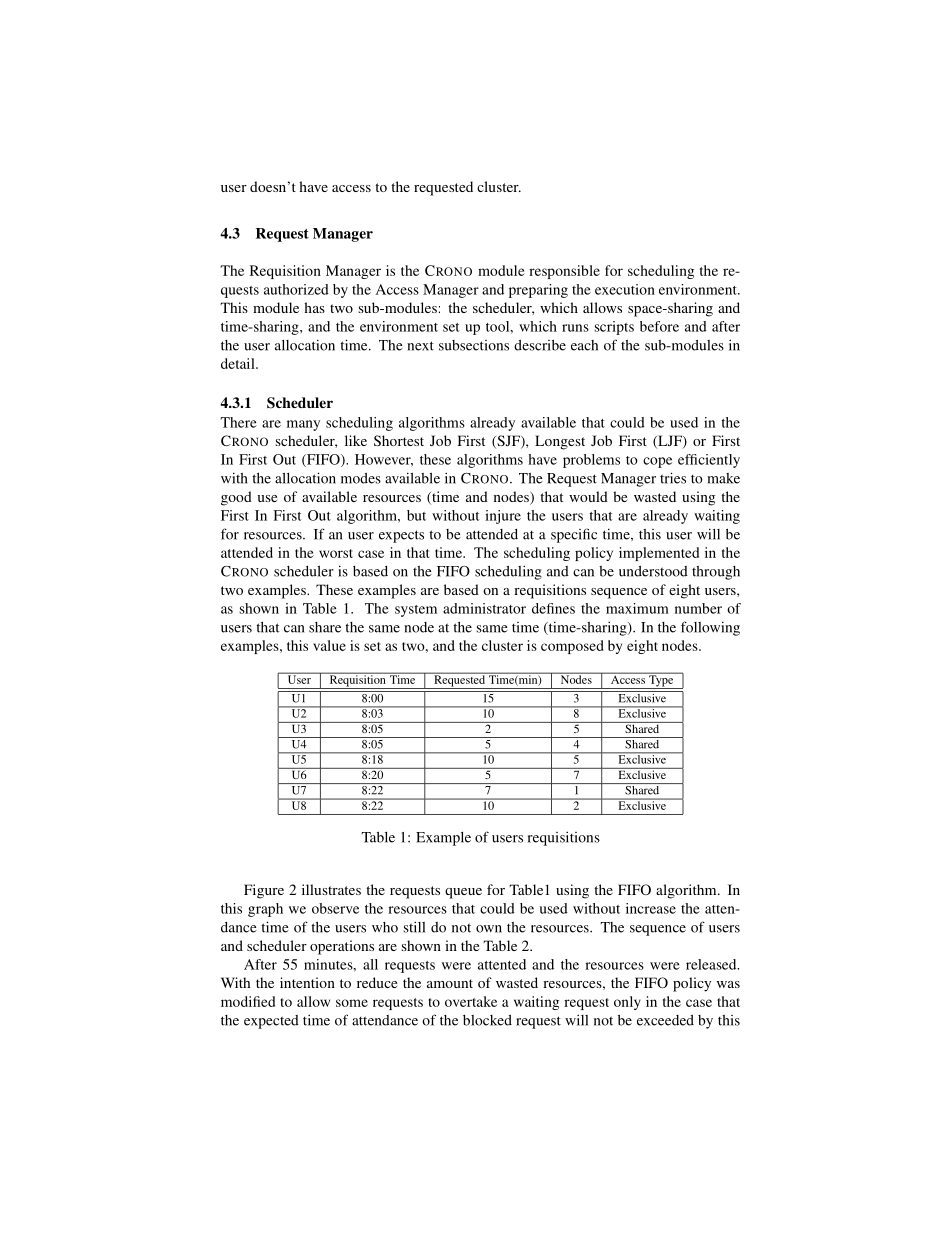  What do you see at coordinates (625, 289) in the screenshot?
I see `execution` at bounding box center [625, 289].
